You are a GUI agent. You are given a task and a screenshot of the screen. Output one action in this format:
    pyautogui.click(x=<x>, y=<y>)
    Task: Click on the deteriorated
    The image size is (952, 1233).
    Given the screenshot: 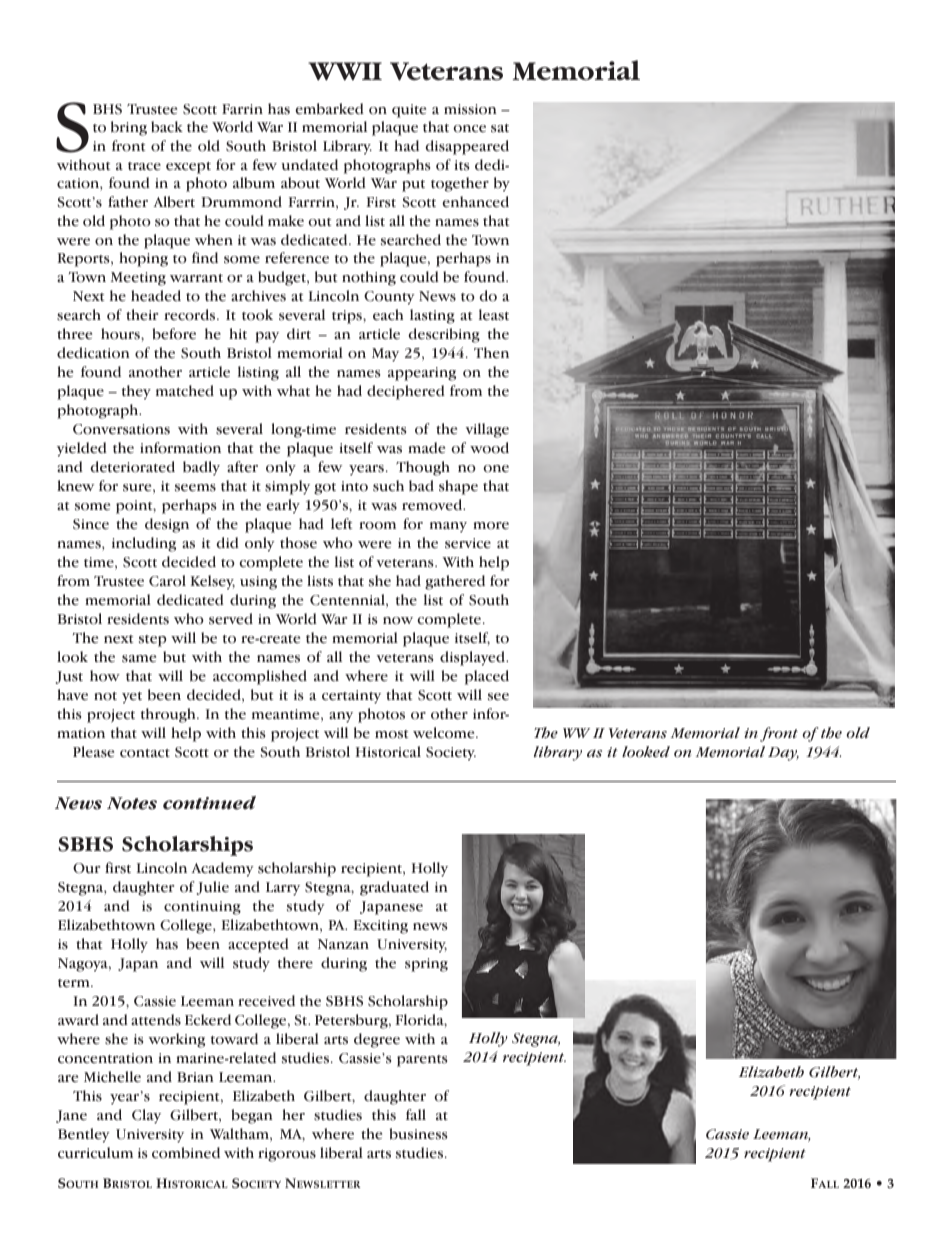 What is the action you would take?
    pyautogui.click(x=132, y=467)
